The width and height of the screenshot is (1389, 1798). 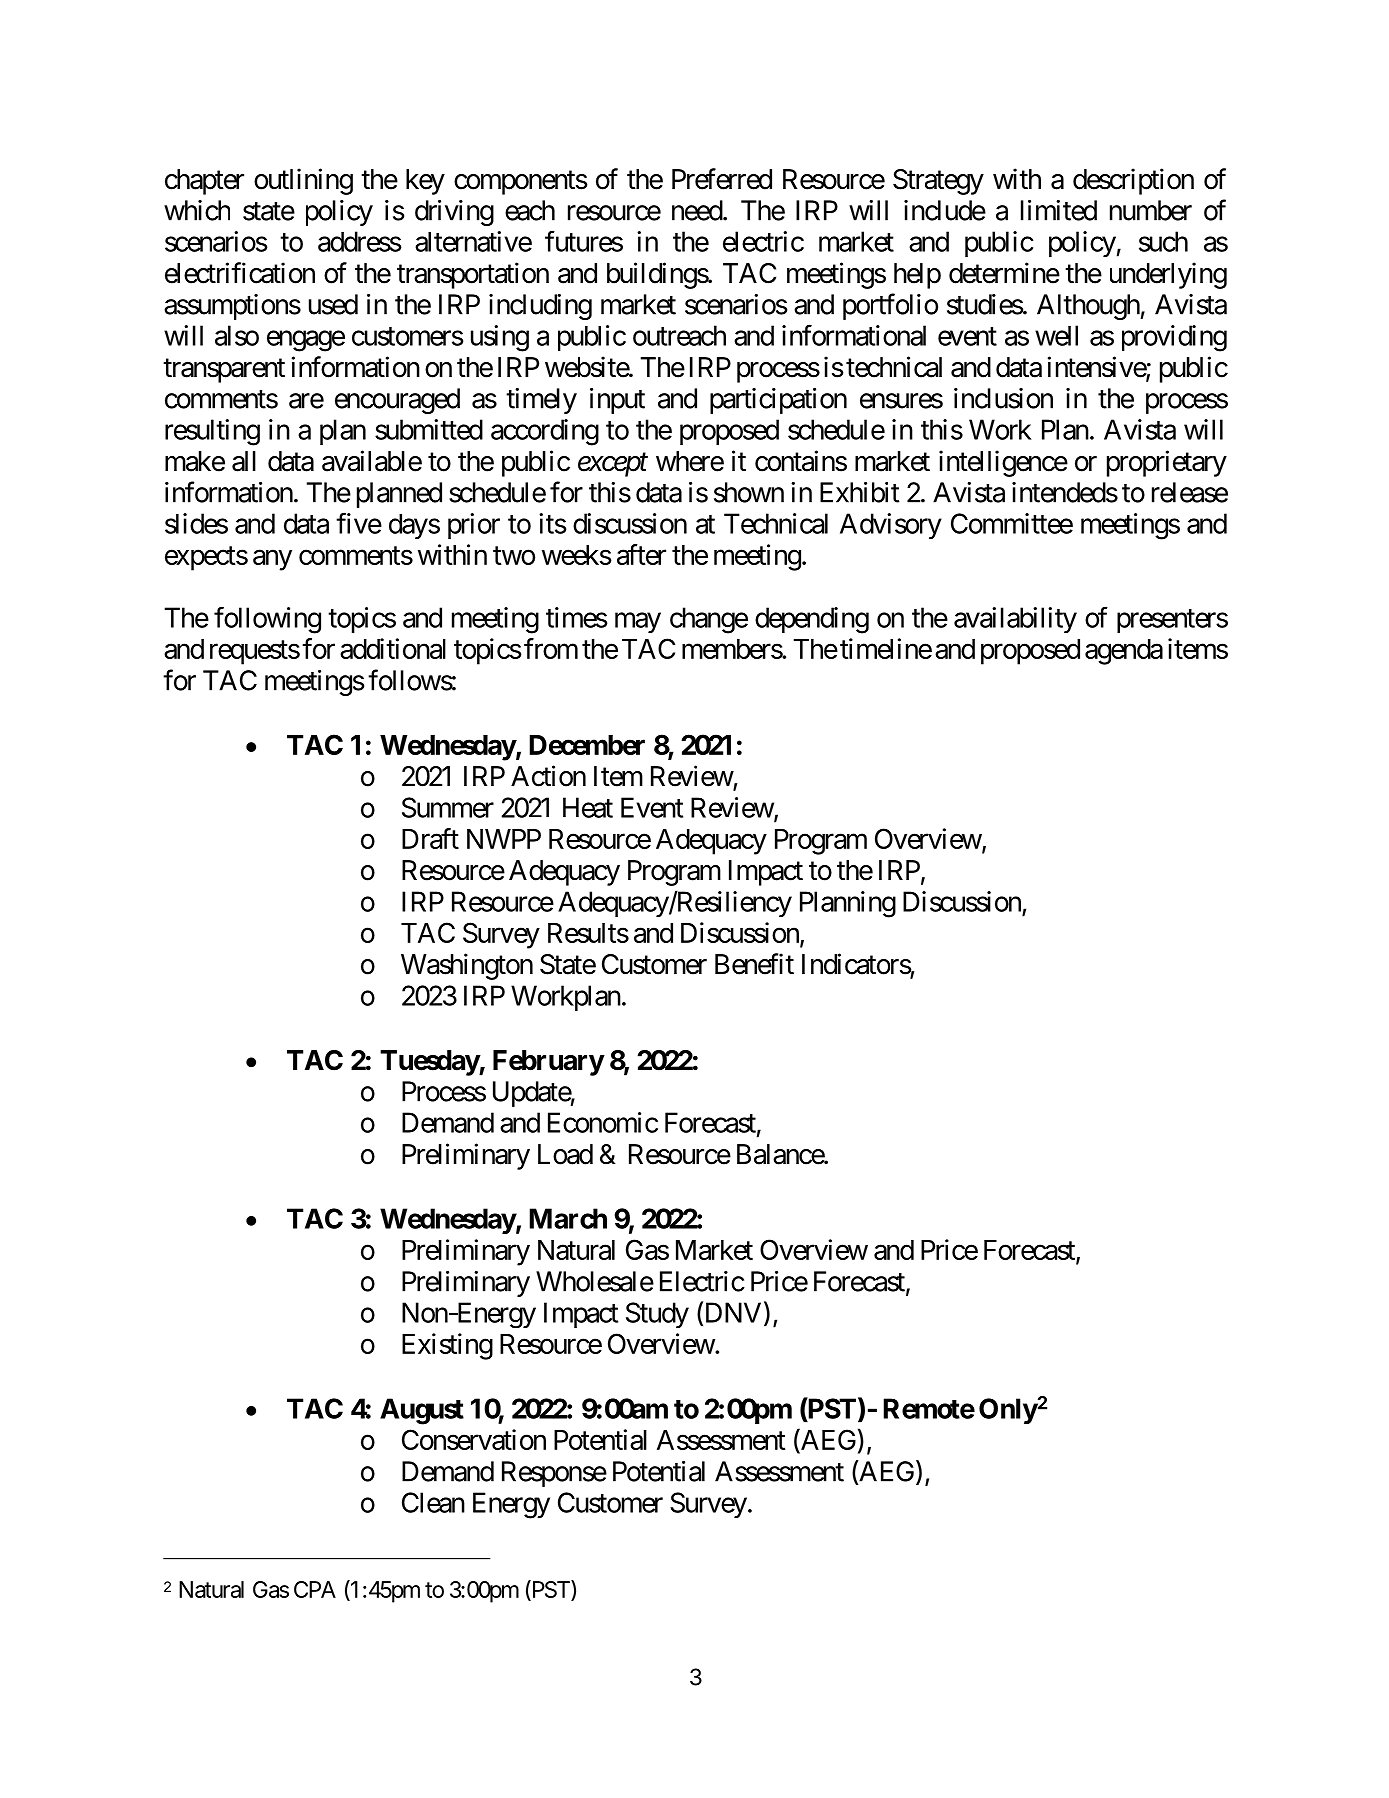 What do you see at coordinates (1059, 210) in the screenshot?
I see `limited` at bounding box center [1059, 210].
